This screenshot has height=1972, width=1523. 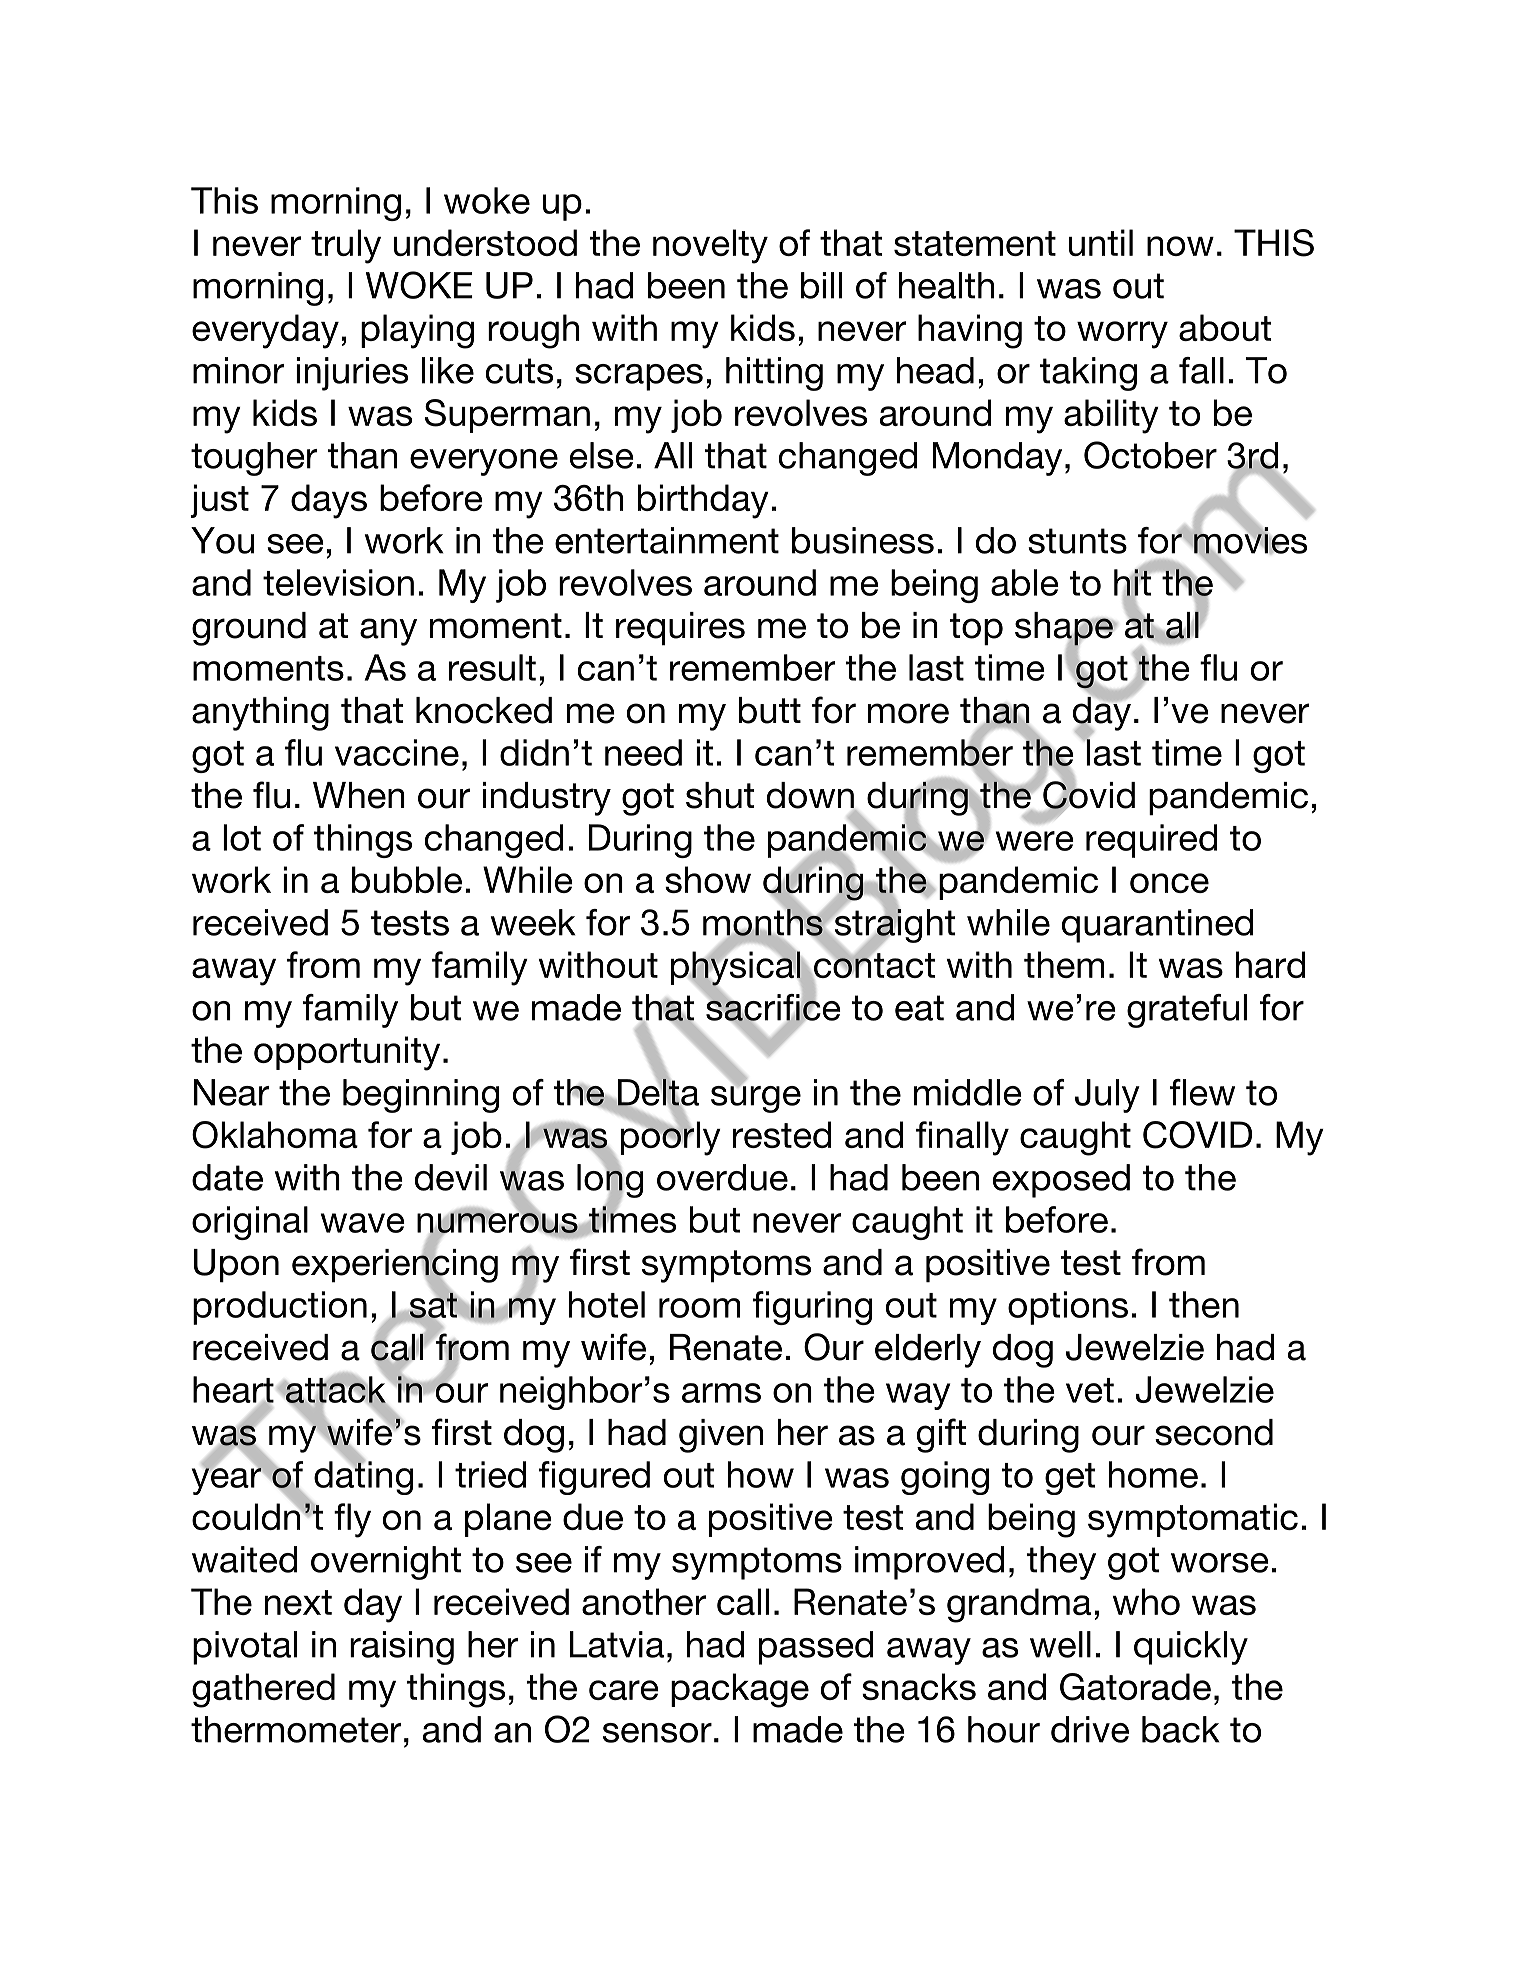 I want to click on grateful, so click(x=1187, y=1011).
